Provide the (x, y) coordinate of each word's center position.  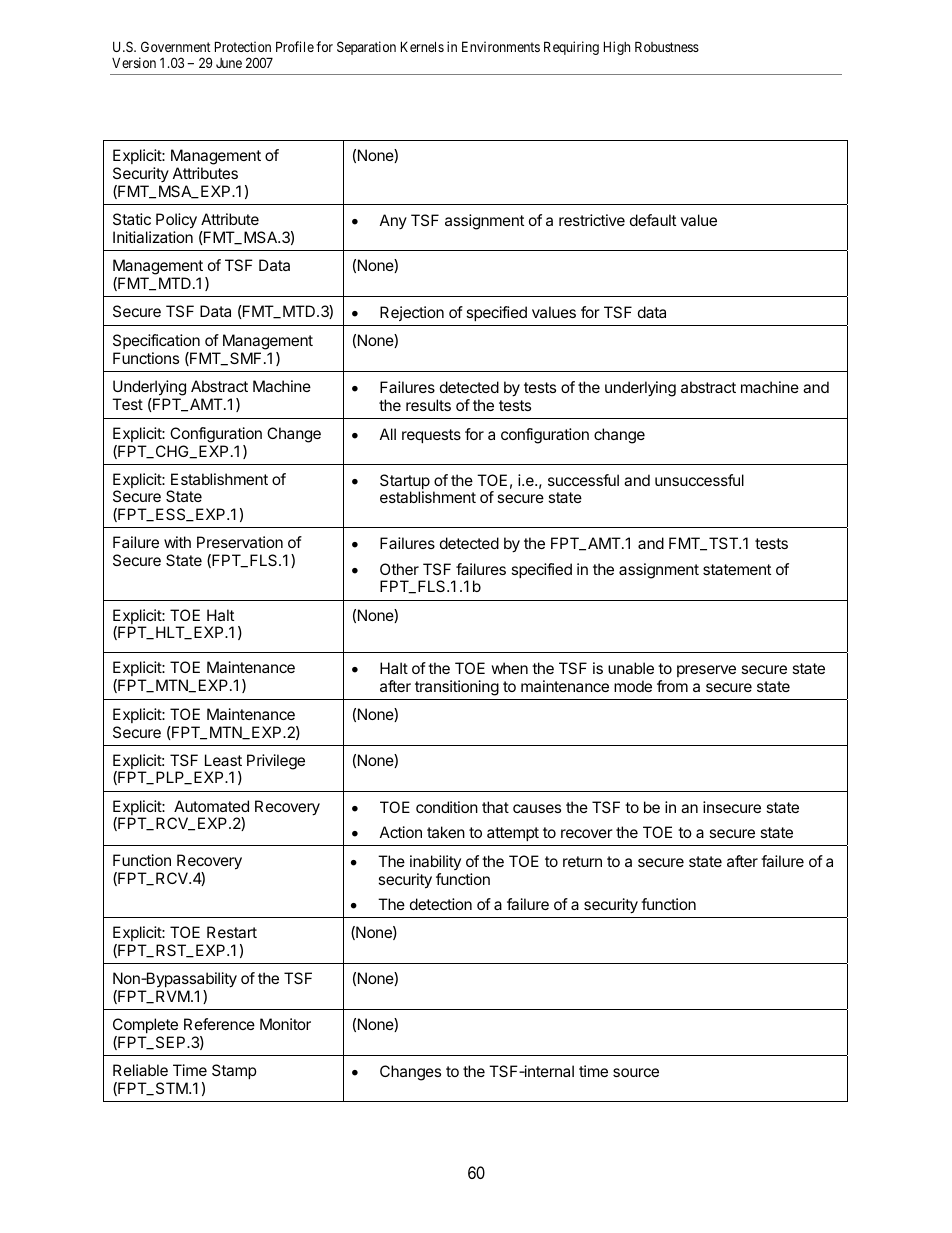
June (229, 63)
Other (399, 569)
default (653, 220)
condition (447, 807)
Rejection (412, 313)
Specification (156, 341)
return (582, 861)
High (617, 48)
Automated (211, 806)
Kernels (422, 46)
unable (631, 668)
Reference (219, 1024)
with (177, 542)
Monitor (285, 1024)
